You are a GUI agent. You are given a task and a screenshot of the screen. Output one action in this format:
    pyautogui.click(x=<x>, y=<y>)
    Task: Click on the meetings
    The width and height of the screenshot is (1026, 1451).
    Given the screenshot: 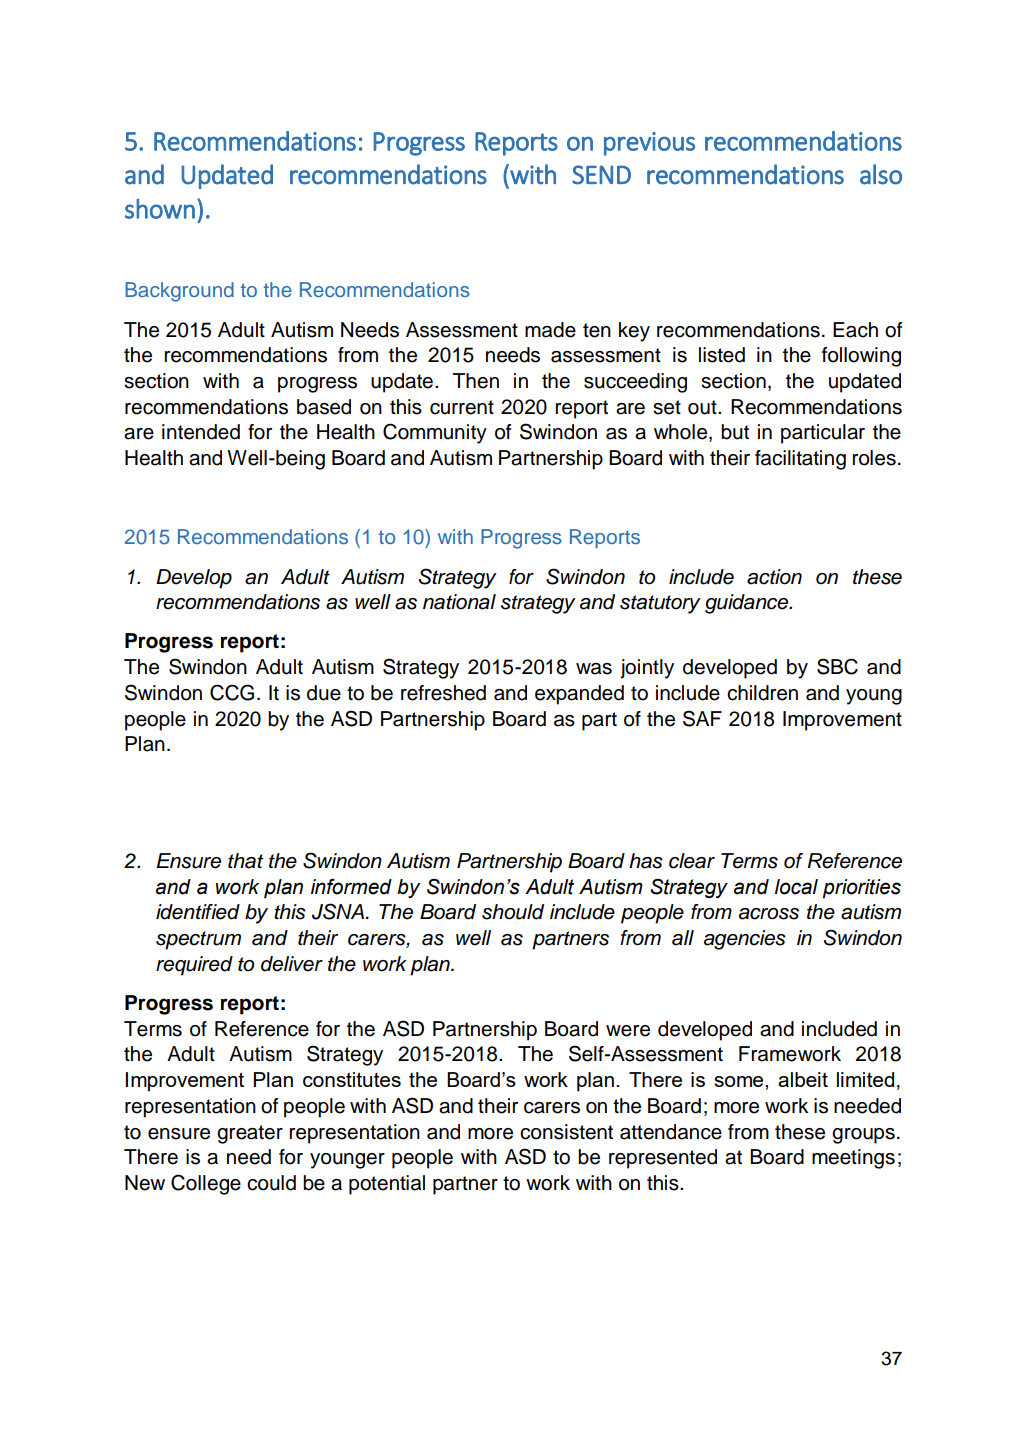 What is the action you would take?
    pyautogui.click(x=853, y=1159)
